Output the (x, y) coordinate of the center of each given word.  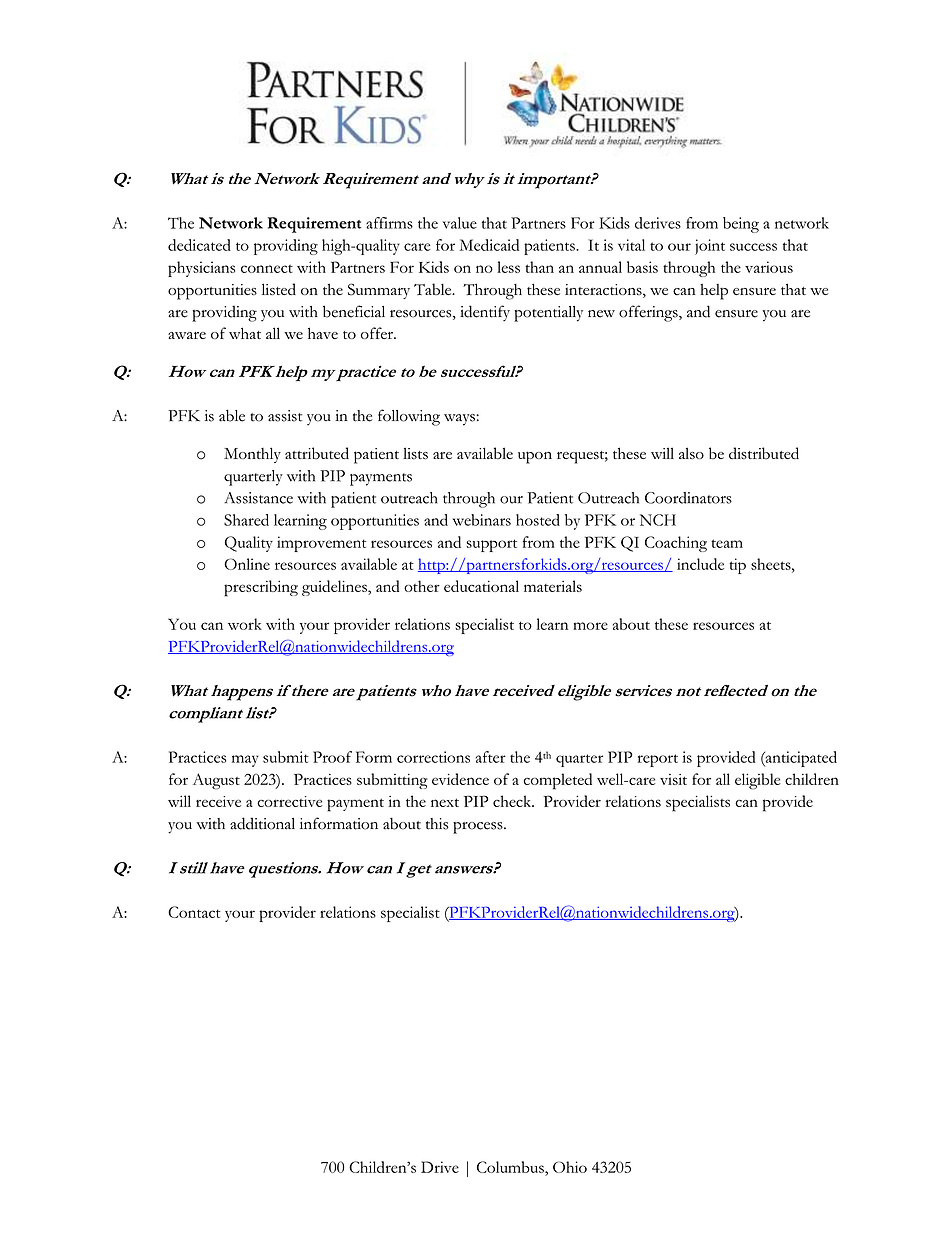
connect (267, 269)
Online (247, 564)
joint (710, 247)
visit (673, 779)
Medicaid (489, 245)
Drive (440, 1167)
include (700, 564)
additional (262, 823)
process (479, 828)
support (491, 545)
